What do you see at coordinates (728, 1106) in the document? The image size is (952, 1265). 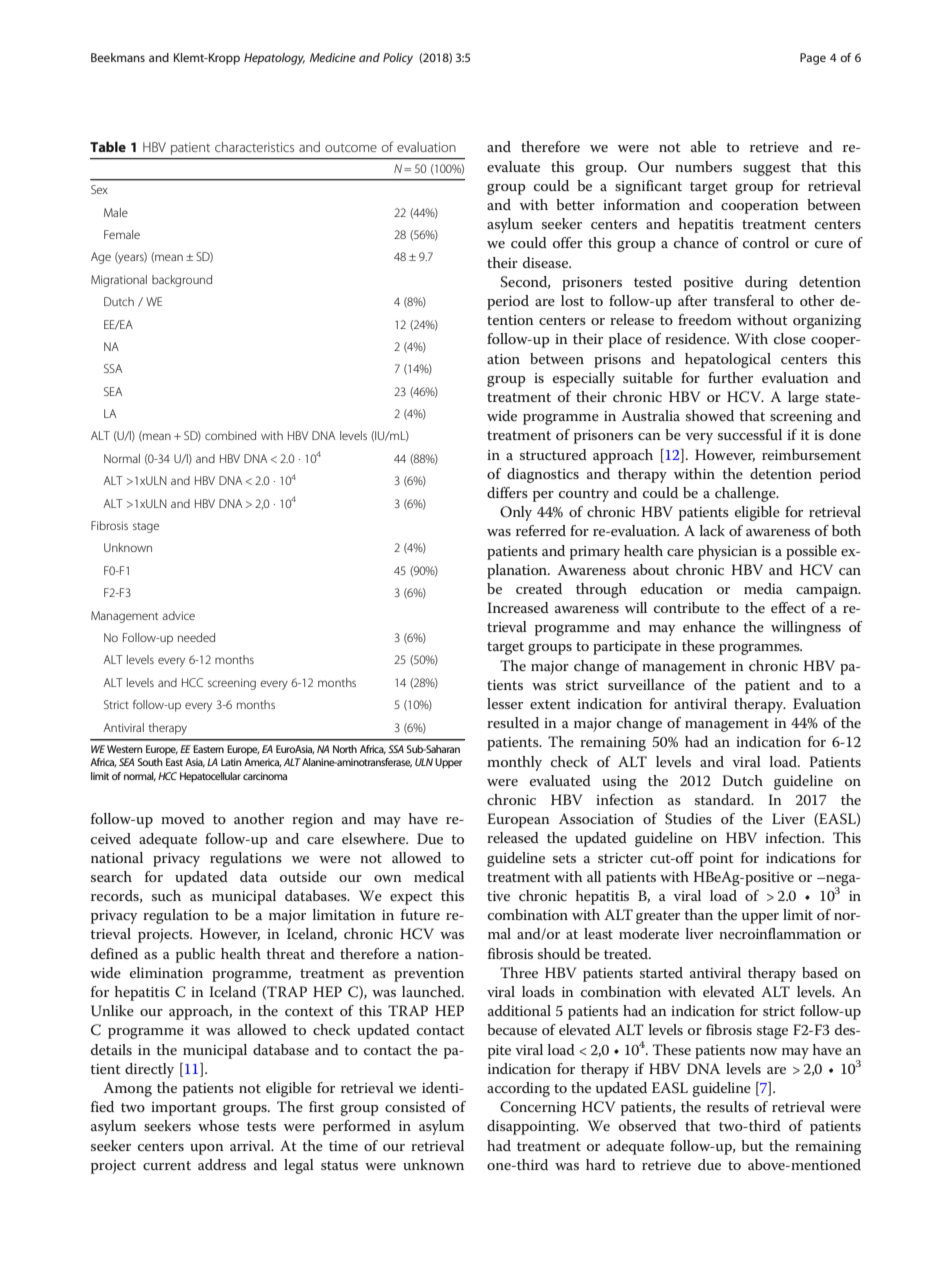 I see `results` at bounding box center [728, 1106].
